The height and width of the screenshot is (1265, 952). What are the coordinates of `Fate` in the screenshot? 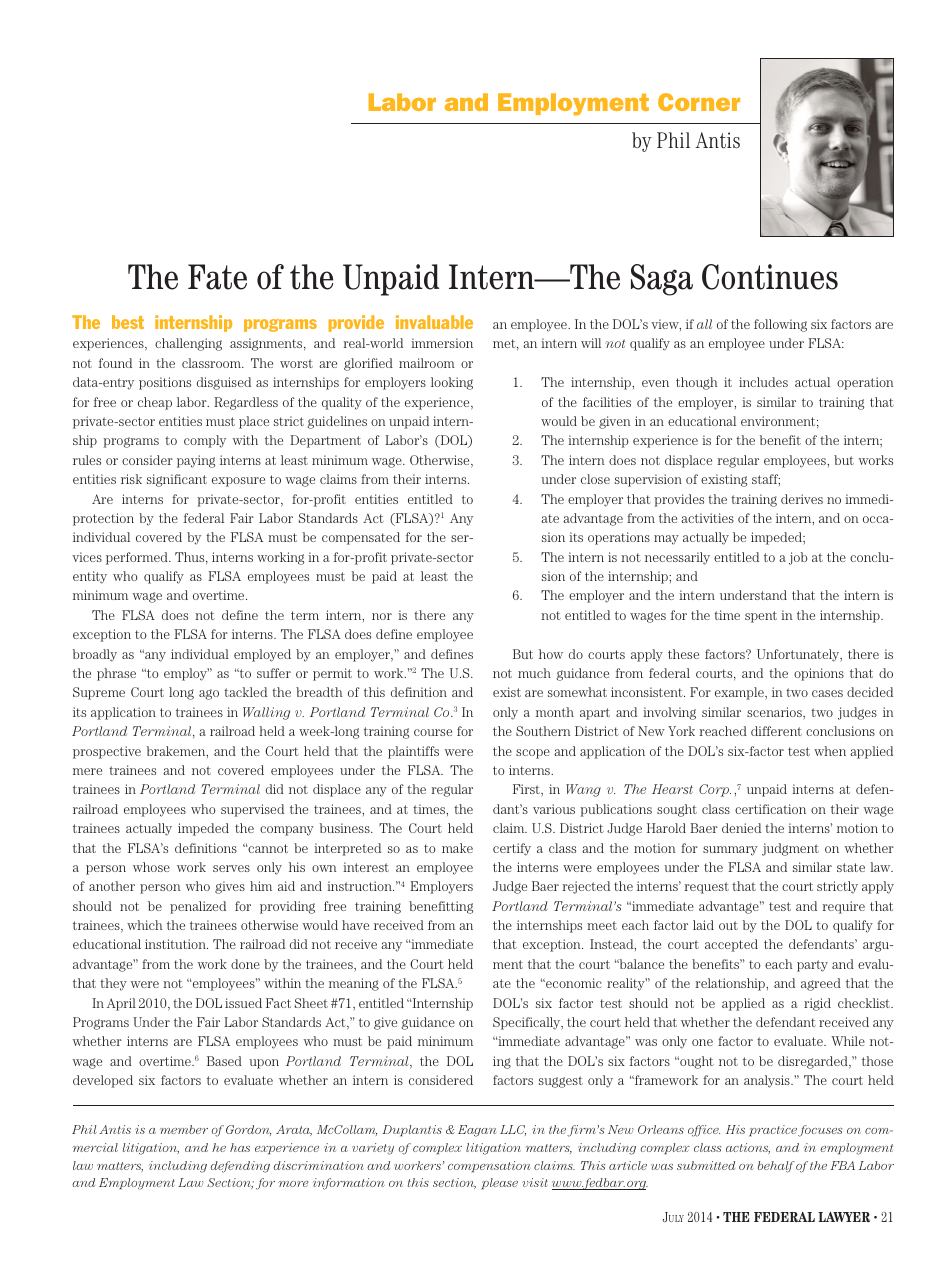 It's located at (217, 277).
